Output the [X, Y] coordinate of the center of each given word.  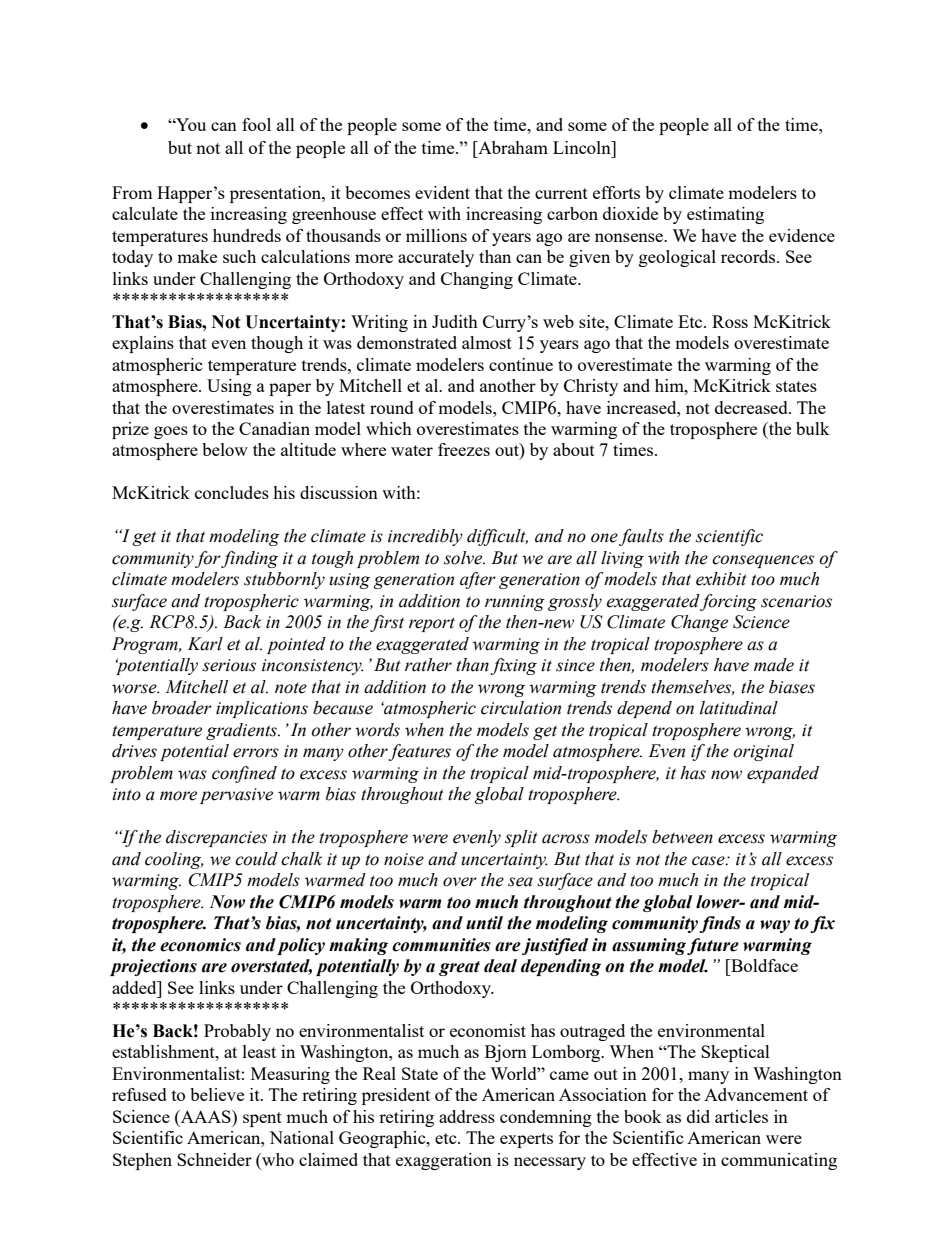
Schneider [214, 1159]
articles [741, 1116]
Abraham [512, 147]
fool [256, 124]
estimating [725, 215]
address [467, 1116]
